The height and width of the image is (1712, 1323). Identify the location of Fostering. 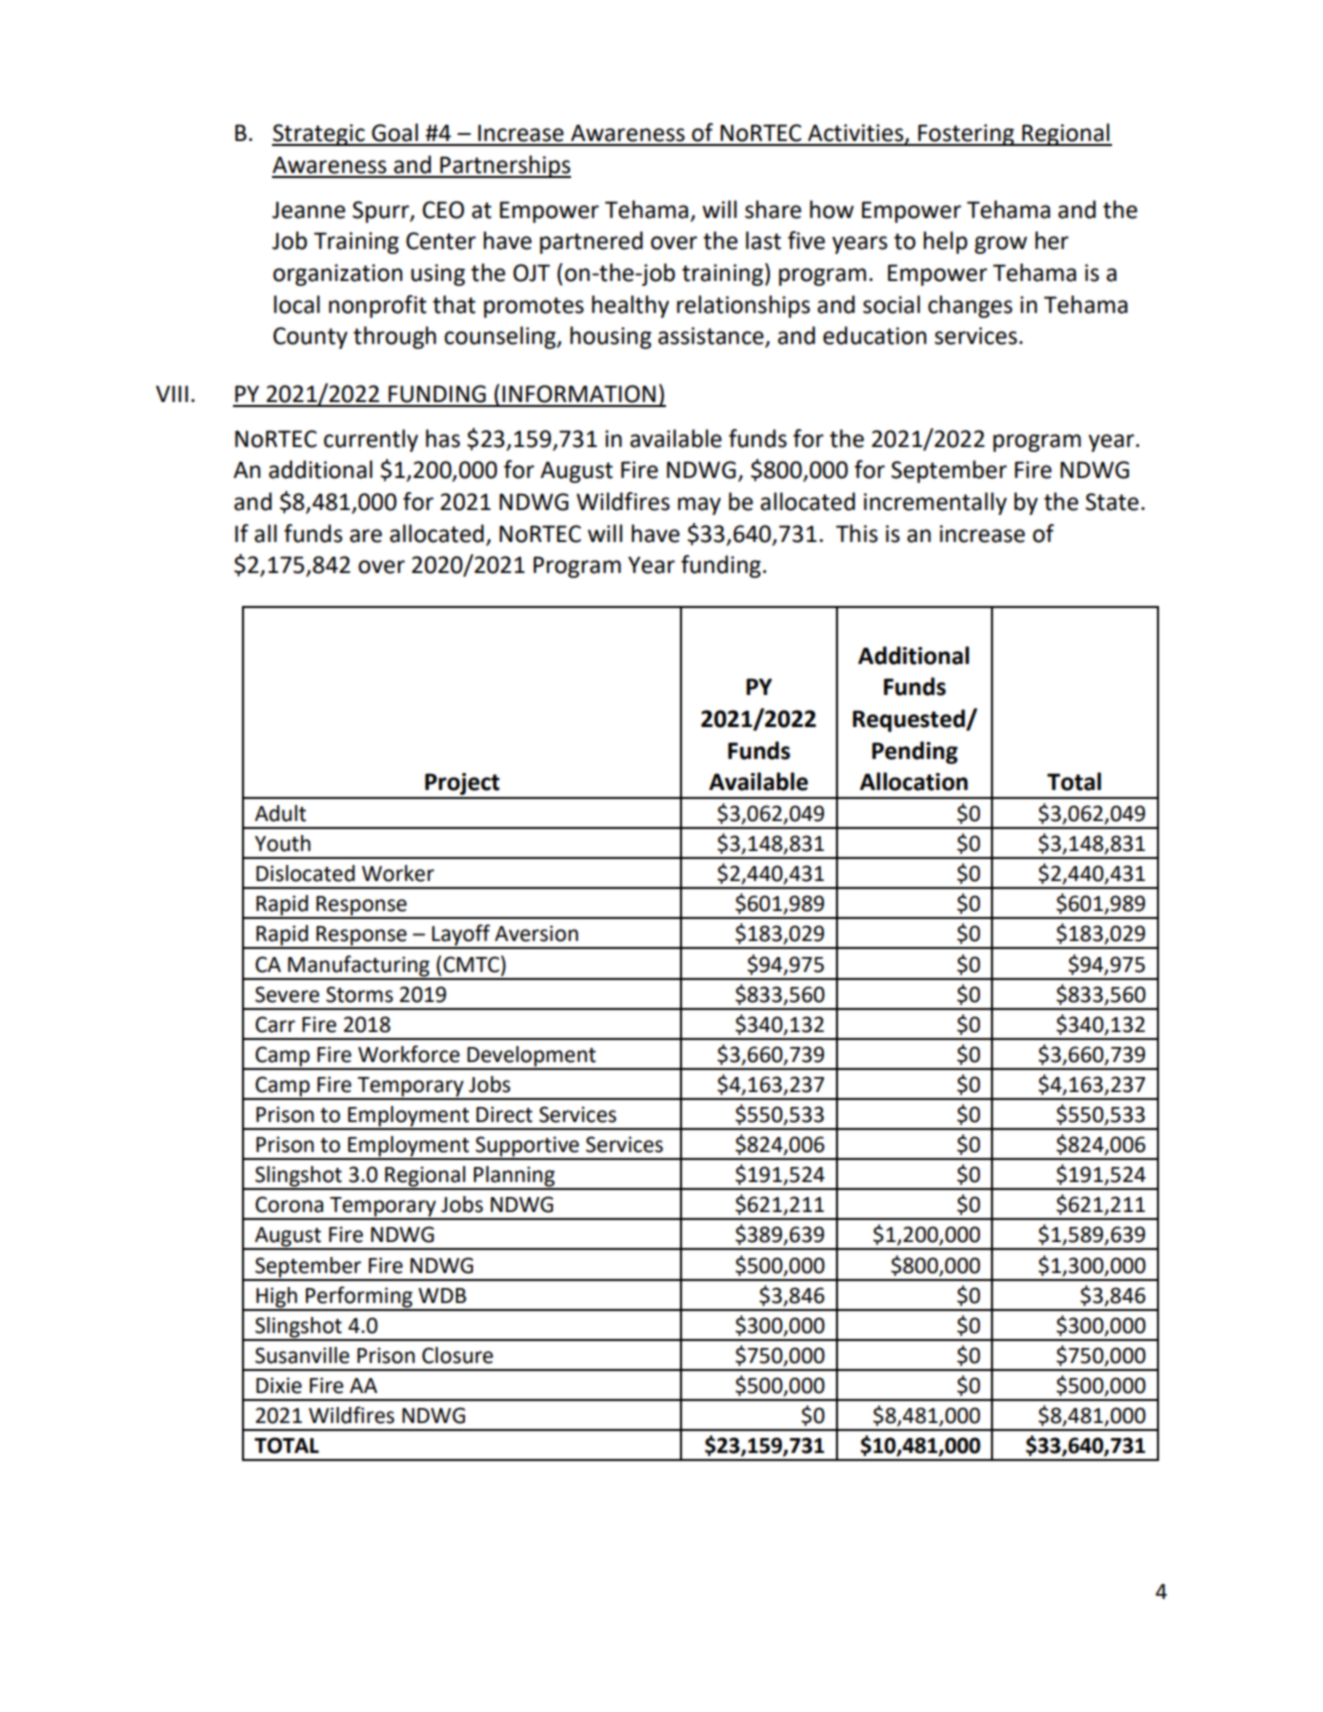
(966, 135).
